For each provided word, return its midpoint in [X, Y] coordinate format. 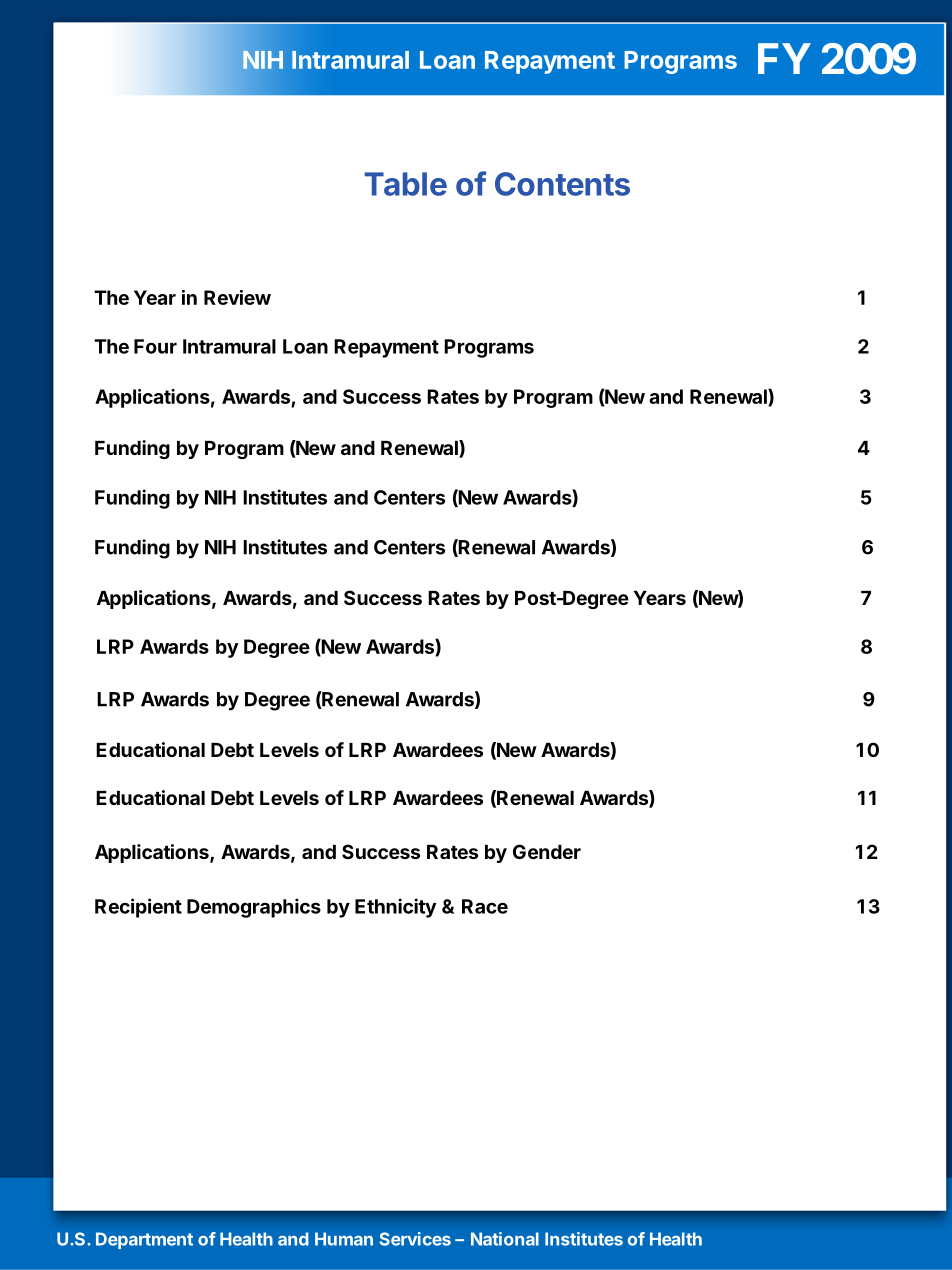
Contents [562, 184]
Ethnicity [395, 908]
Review [237, 297]
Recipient [138, 908]
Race [485, 906]
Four [155, 346]
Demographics [254, 908]
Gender [547, 851]
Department [144, 1240]
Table [405, 184]
